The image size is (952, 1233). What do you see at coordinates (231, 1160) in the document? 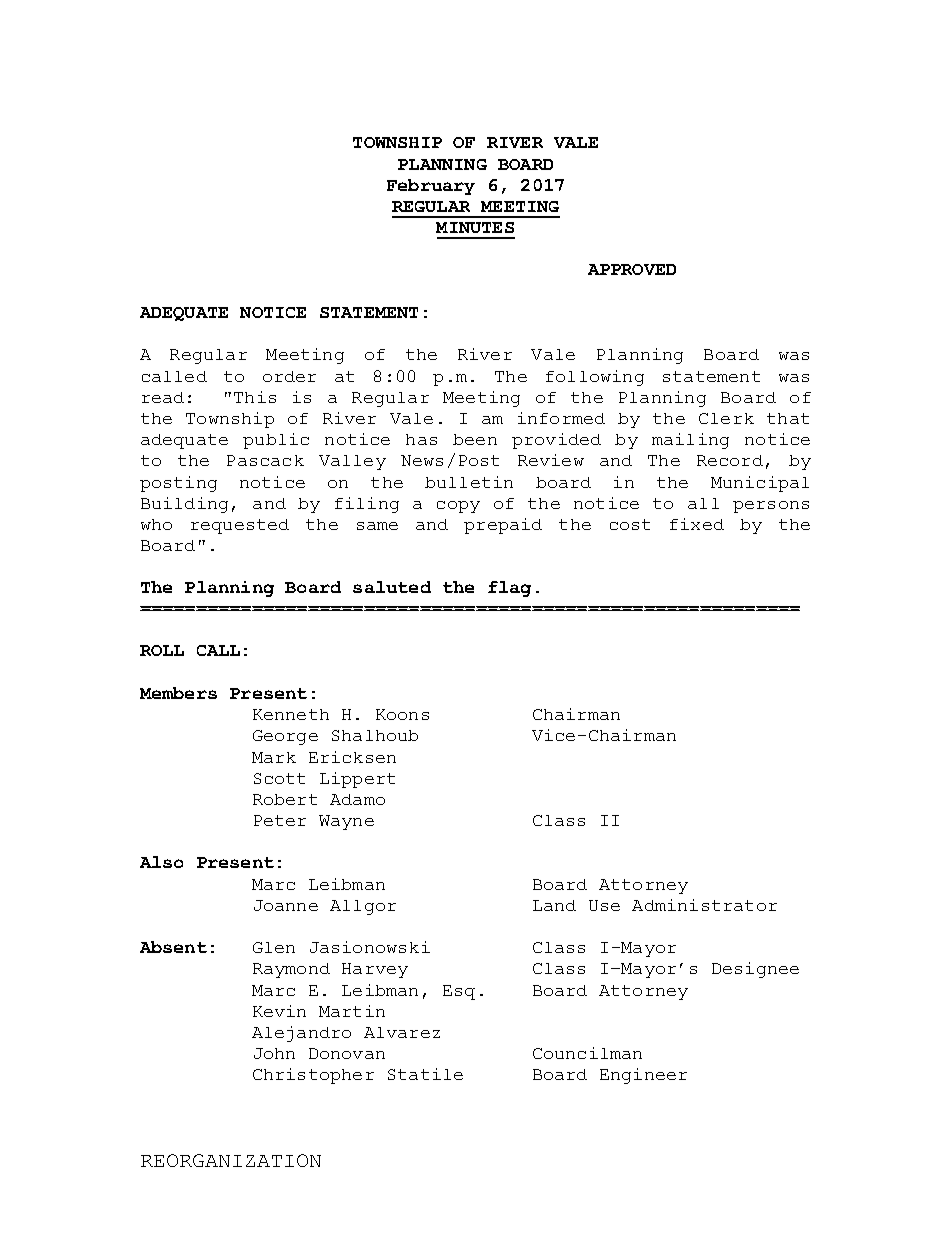
I see `REORGANIZATION` at bounding box center [231, 1160].
